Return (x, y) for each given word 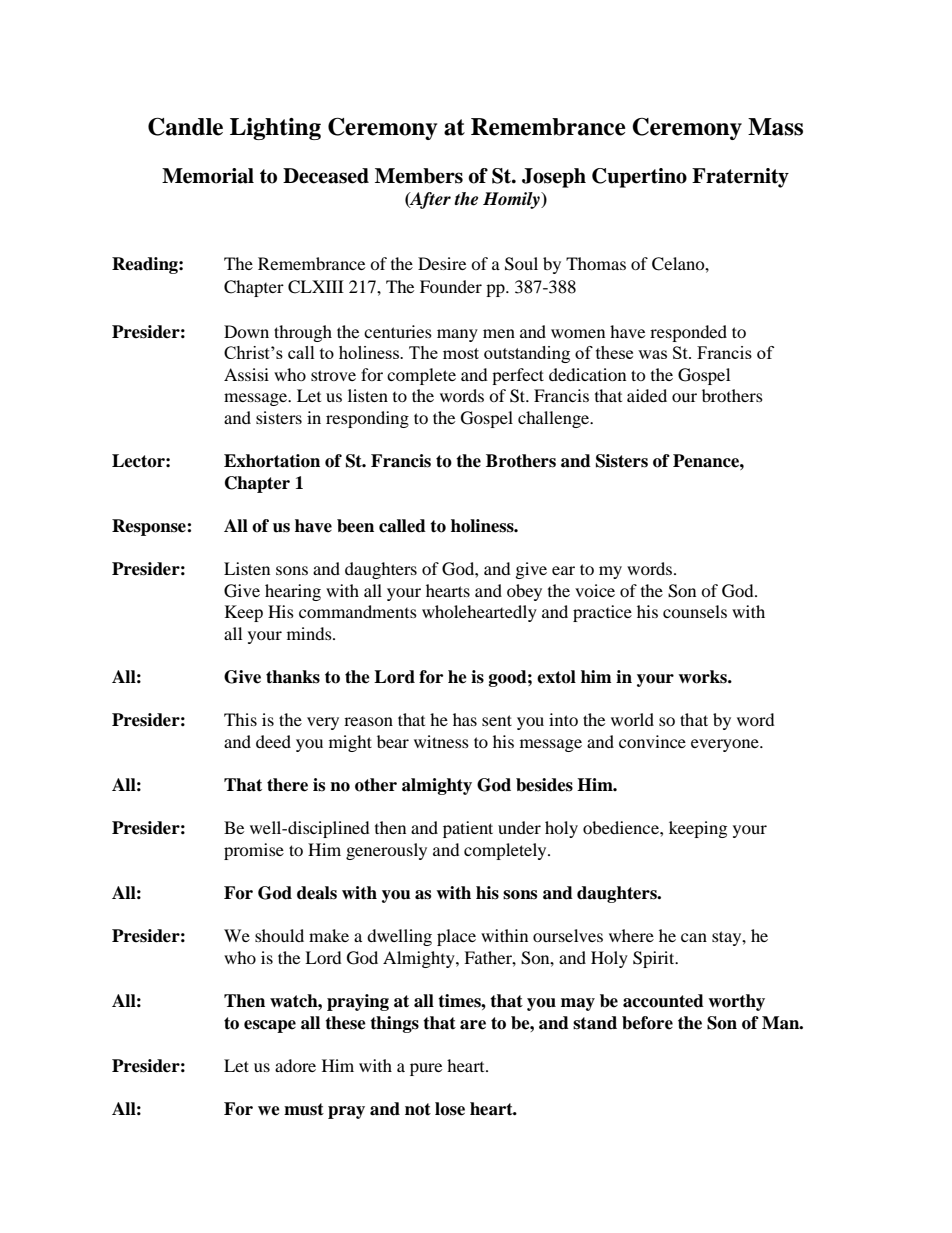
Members (419, 176)
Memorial (208, 176)
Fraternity (740, 178)
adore (295, 1065)
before (647, 1023)
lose (450, 1109)
